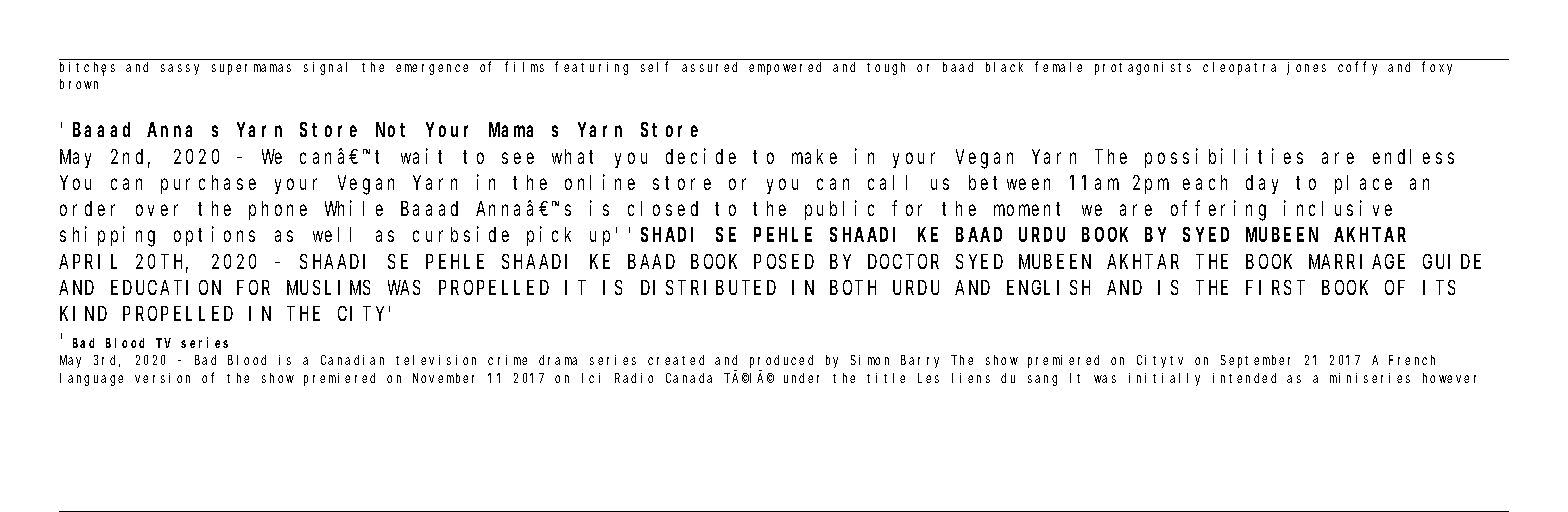  I want to click on place, so click(1363, 184).
